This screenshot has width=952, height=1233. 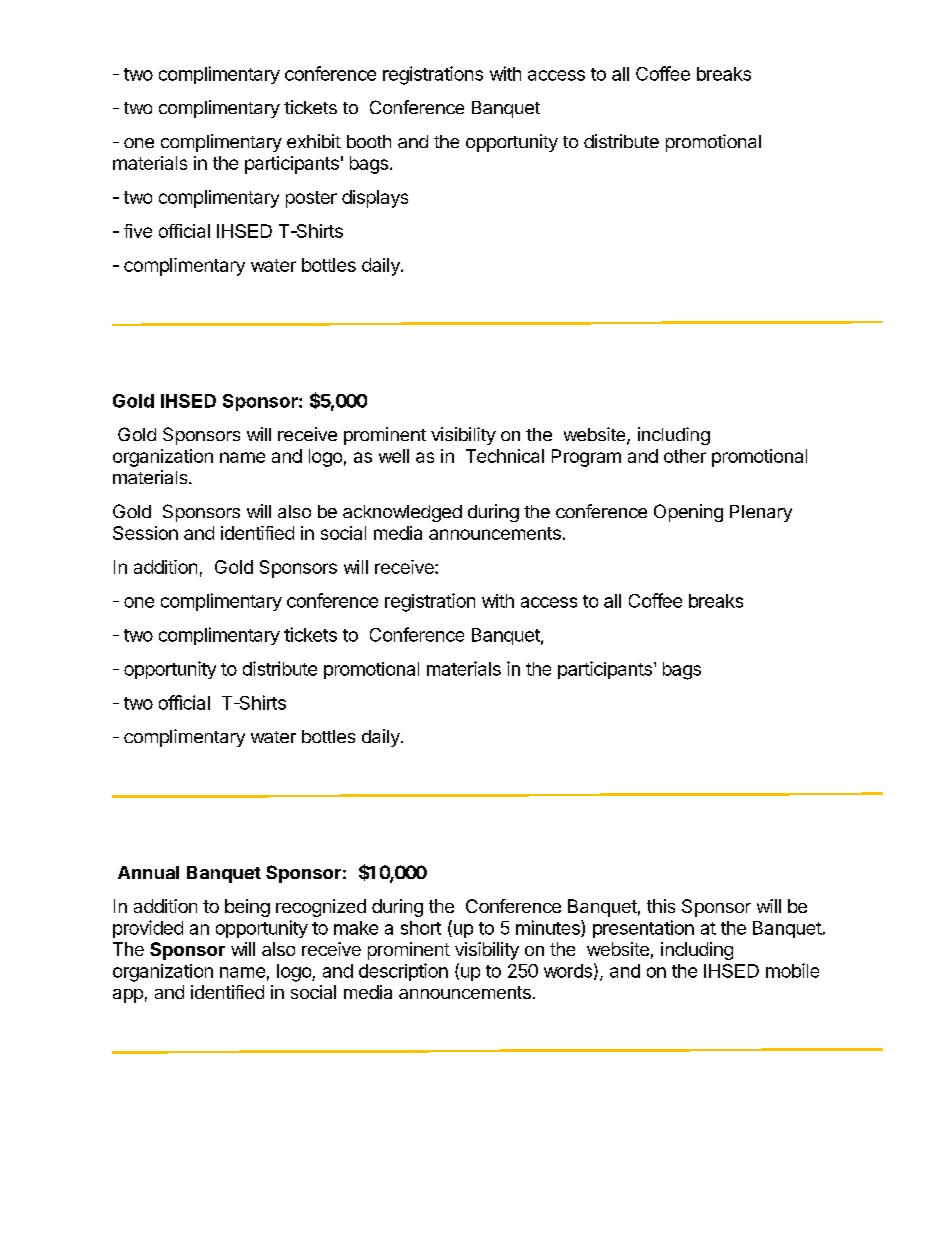 What do you see at coordinates (402, 513) in the screenshot?
I see `acknowledged` at bounding box center [402, 513].
